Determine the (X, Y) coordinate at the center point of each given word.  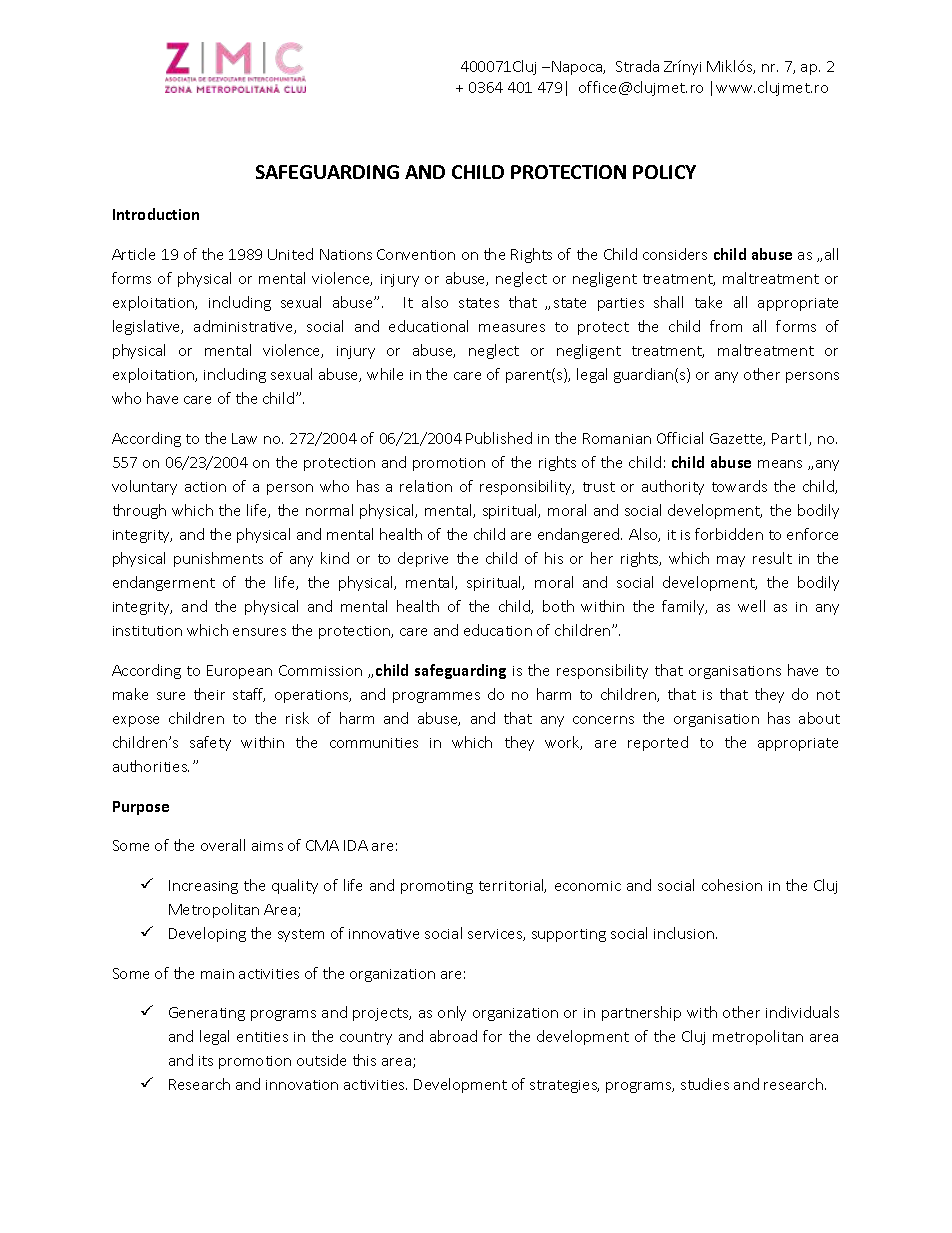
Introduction (156, 214)
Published (499, 438)
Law (244, 438)
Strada (637, 66)
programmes (436, 697)
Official (680, 438)
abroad (453, 1036)
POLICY (664, 172)
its (206, 1061)
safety (210, 743)
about (819, 718)
